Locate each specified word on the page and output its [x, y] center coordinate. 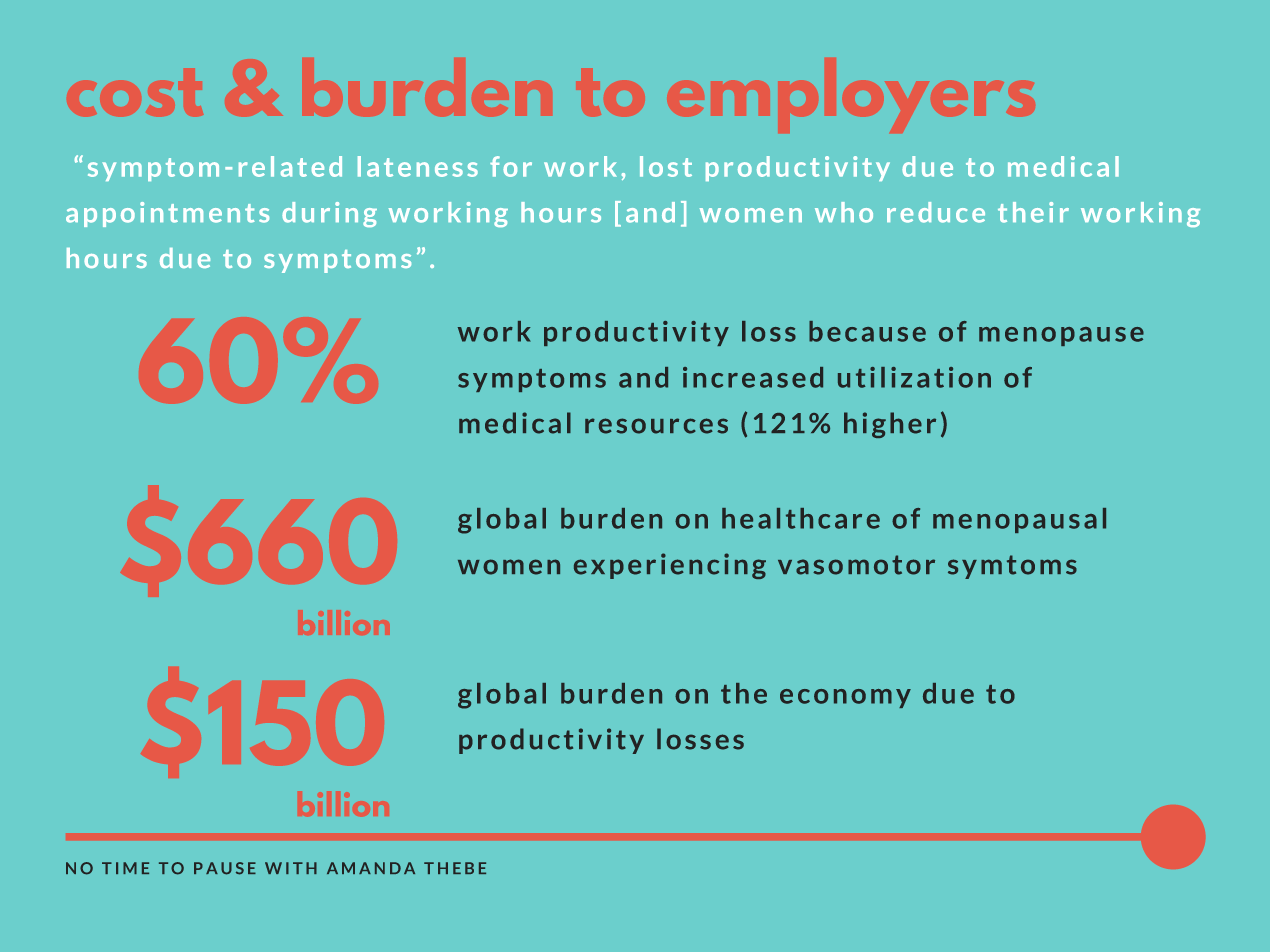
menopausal [1019, 520]
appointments [167, 214]
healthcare [801, 518]
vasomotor [856, 565]
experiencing [670, 566]
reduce [936, 212]
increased [753, 377]
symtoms [1012, 567]
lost [666, 166]
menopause [1061, 336]
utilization [914, 377]
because [867, 331]
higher [890, 425]
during [329, 214]
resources [656, 426]
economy [845, 698]
